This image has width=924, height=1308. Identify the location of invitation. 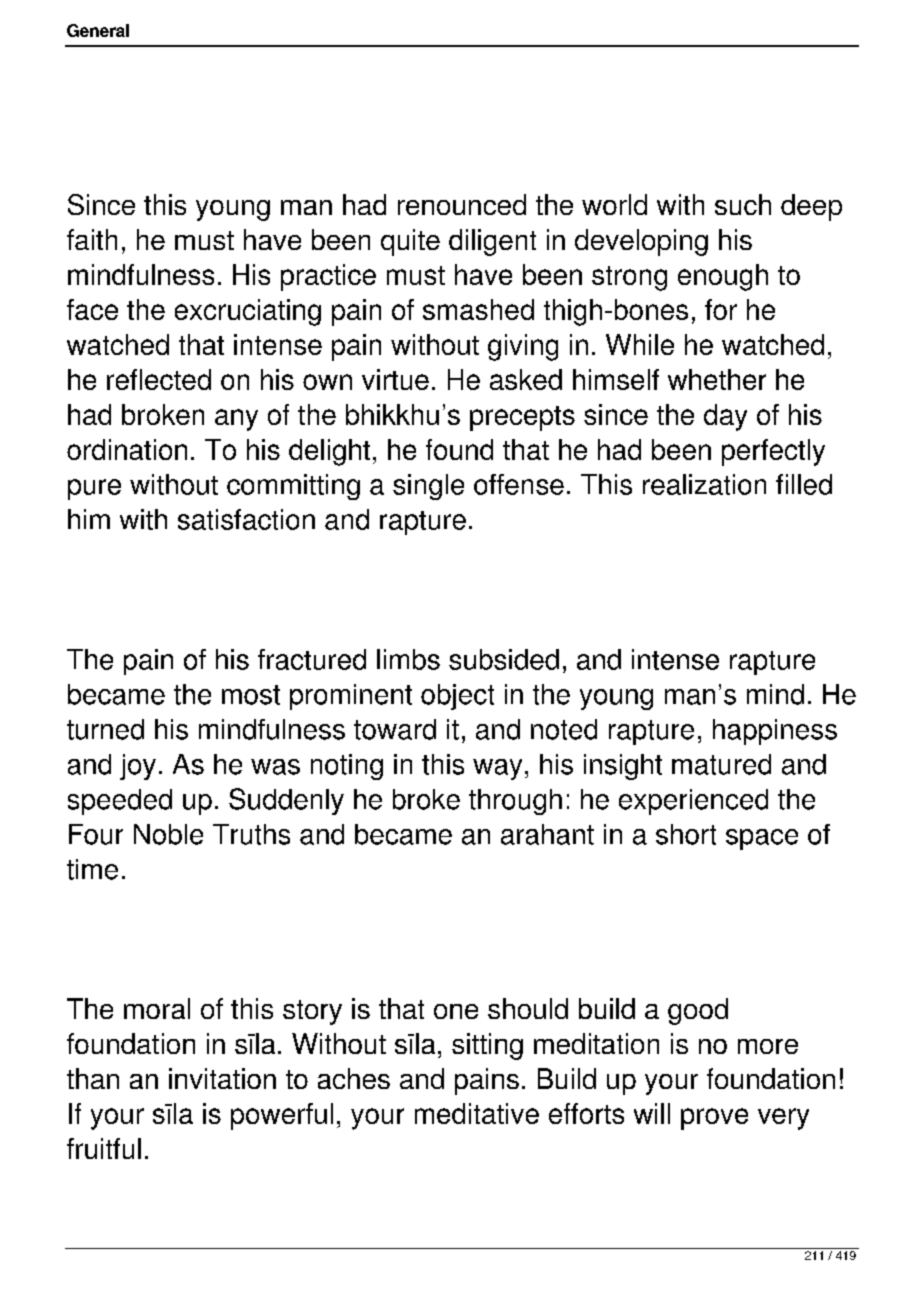
(222, 1078).
